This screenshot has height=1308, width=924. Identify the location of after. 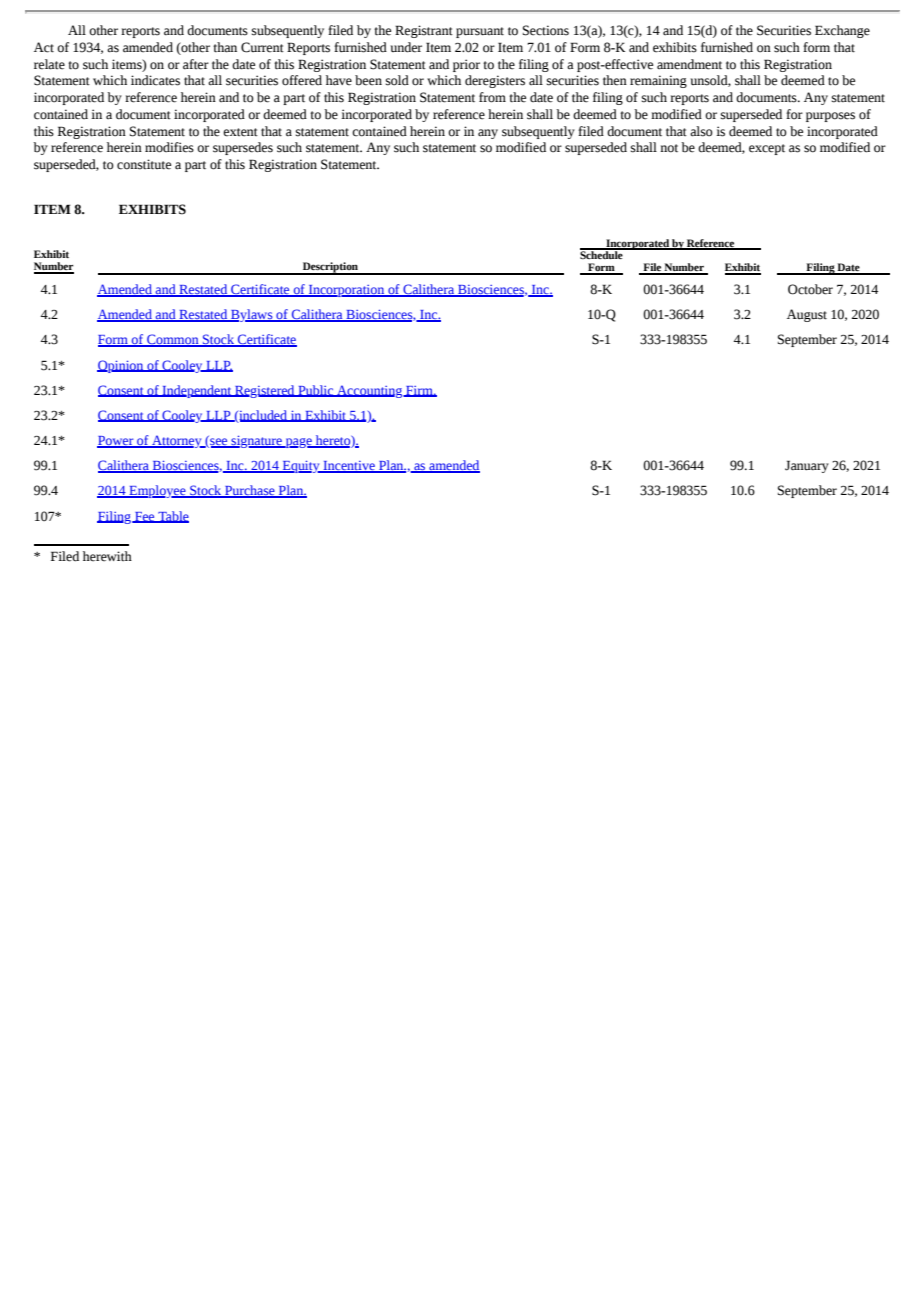
(196, 64).
